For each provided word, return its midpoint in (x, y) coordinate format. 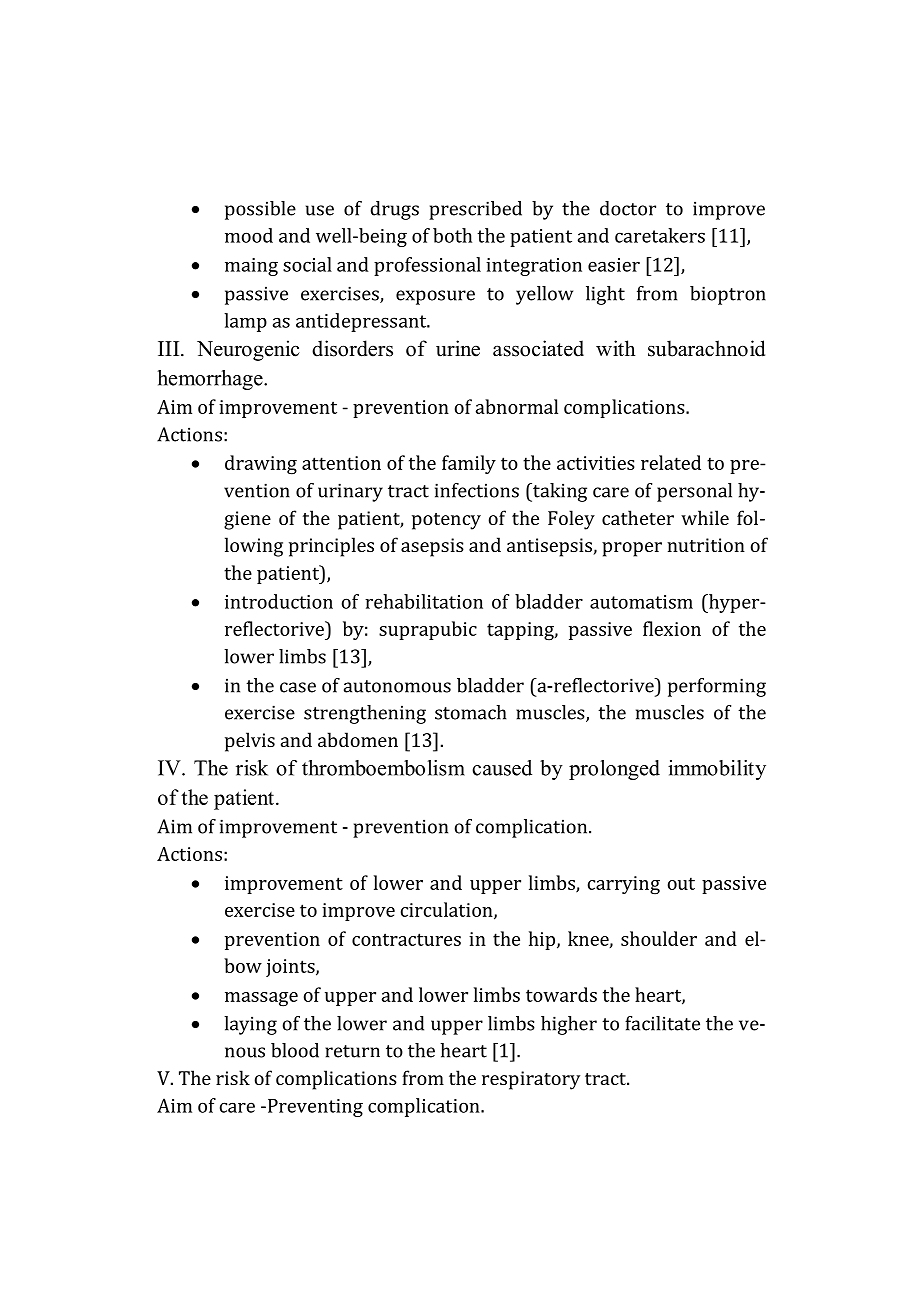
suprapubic (428, 630)
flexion (672, 628)
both (452, 235)
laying (250, 1025)
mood (249, 235)
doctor (628, 208)
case (298, 687)
